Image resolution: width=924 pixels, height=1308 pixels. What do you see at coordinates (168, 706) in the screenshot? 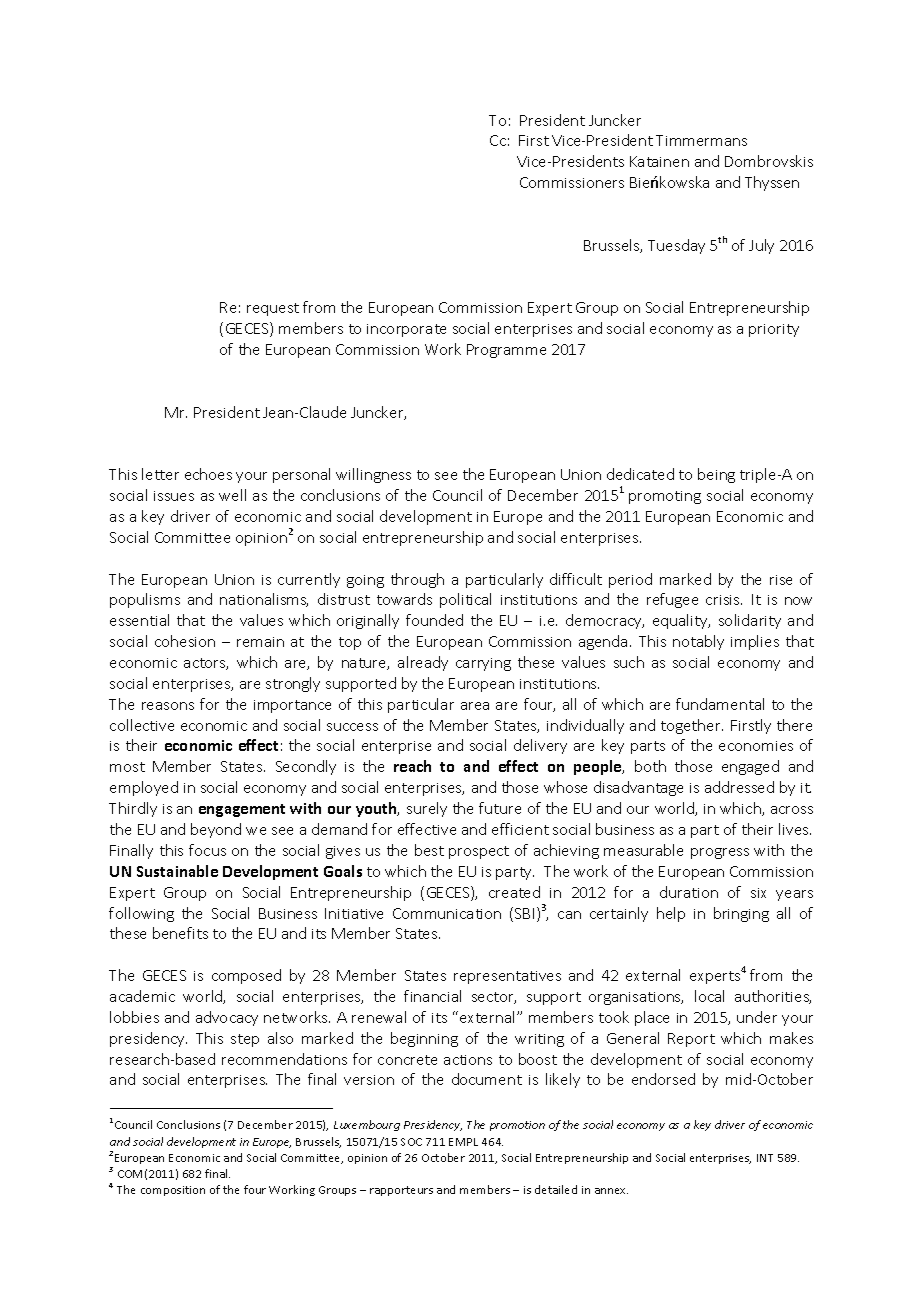
I see `reasons` at bounding box center [168, 706].
